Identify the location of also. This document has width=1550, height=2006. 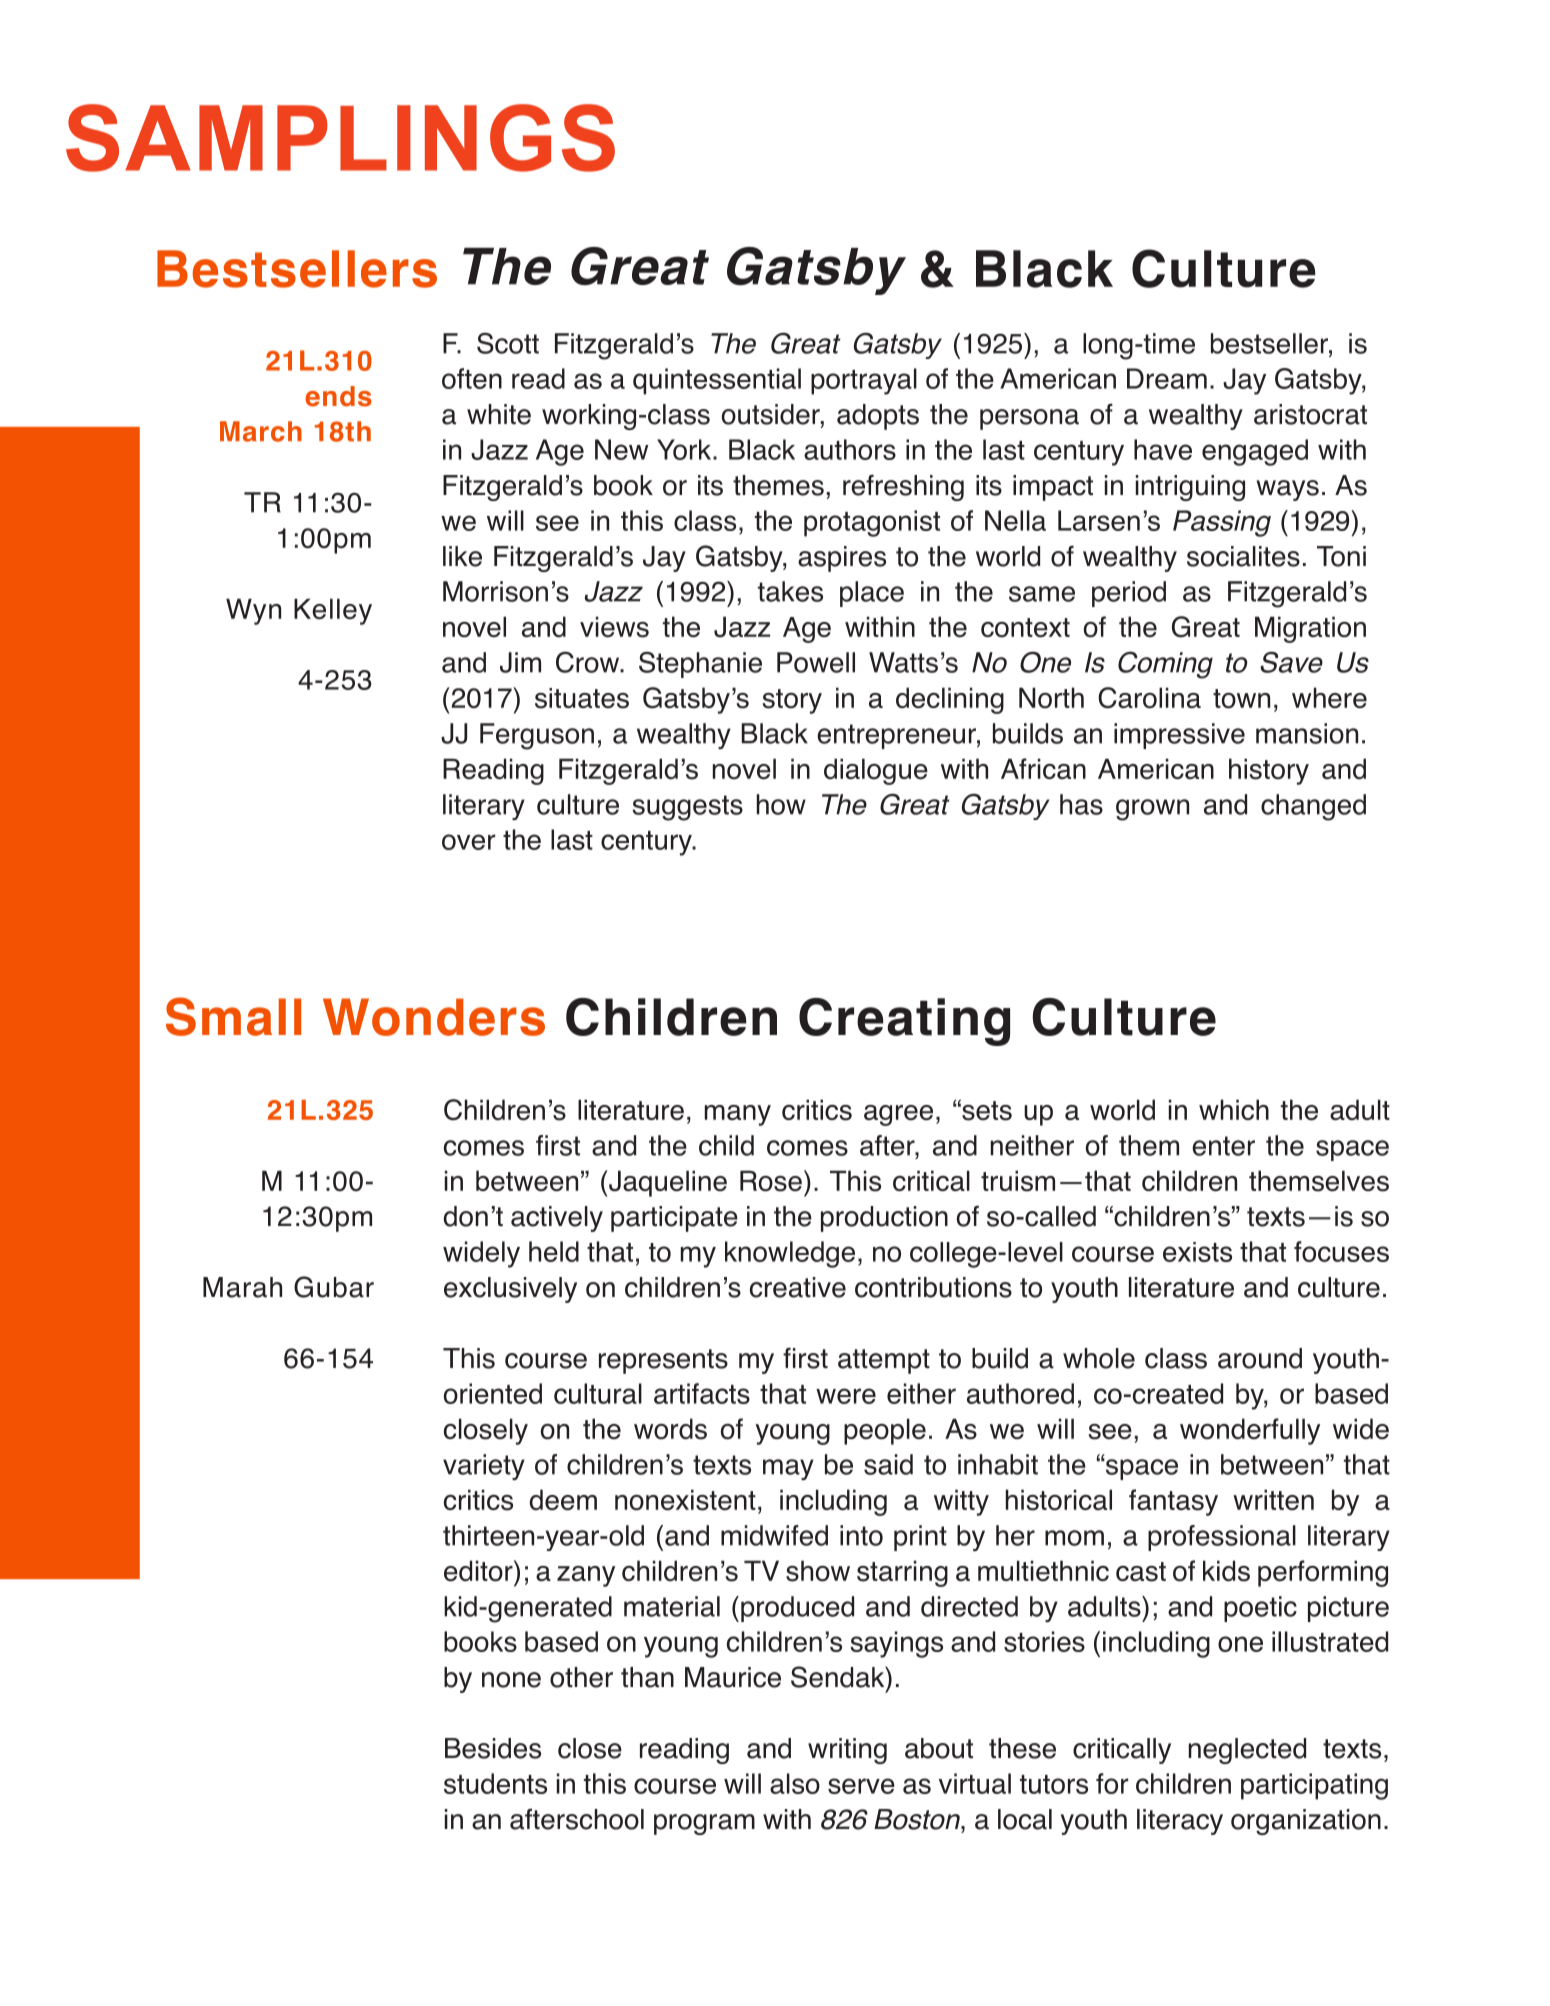
(795, 1783).
